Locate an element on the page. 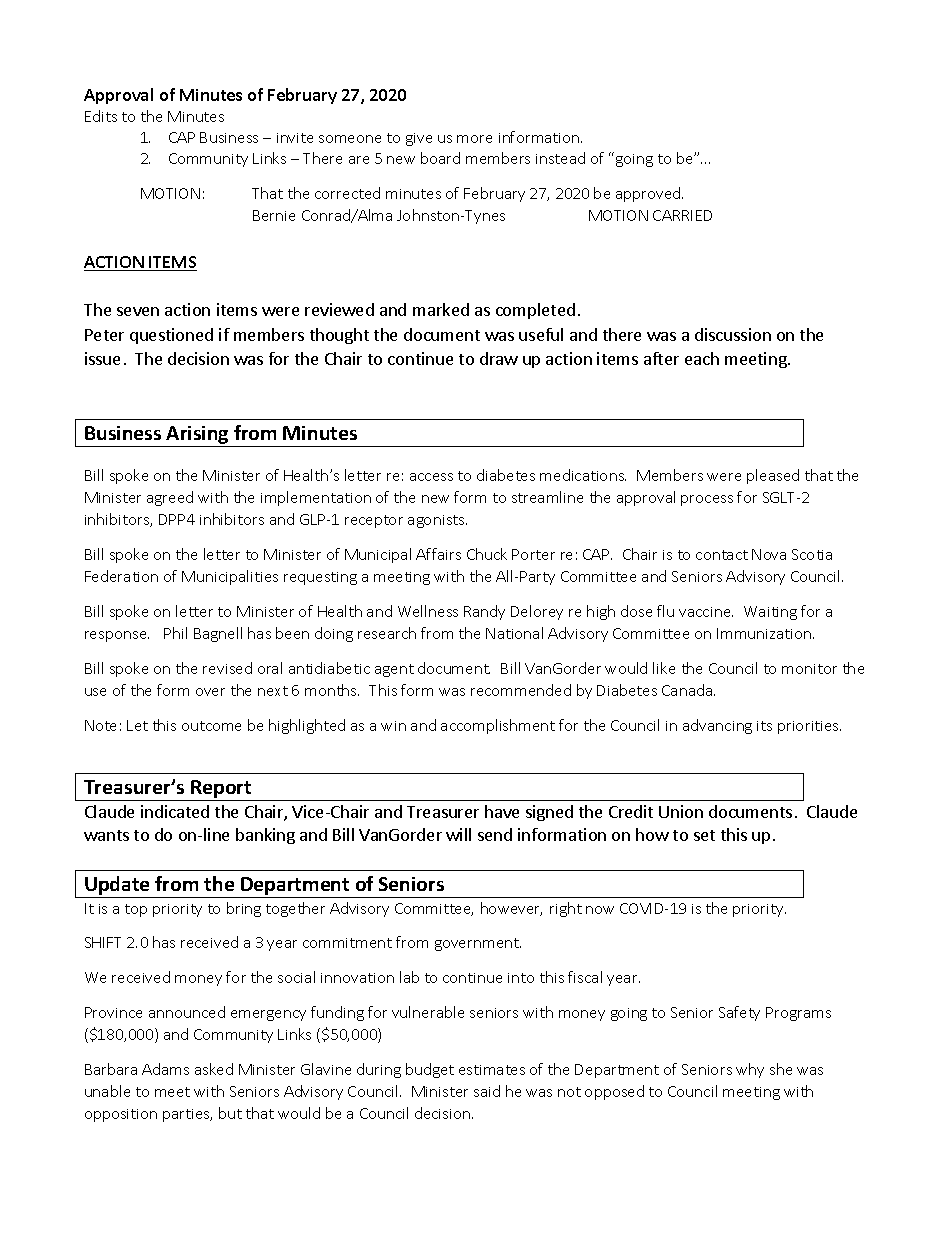 Image resolution: width=952 pixels, height=1233 pixels. Phil is located at coordinates (175, 633).
